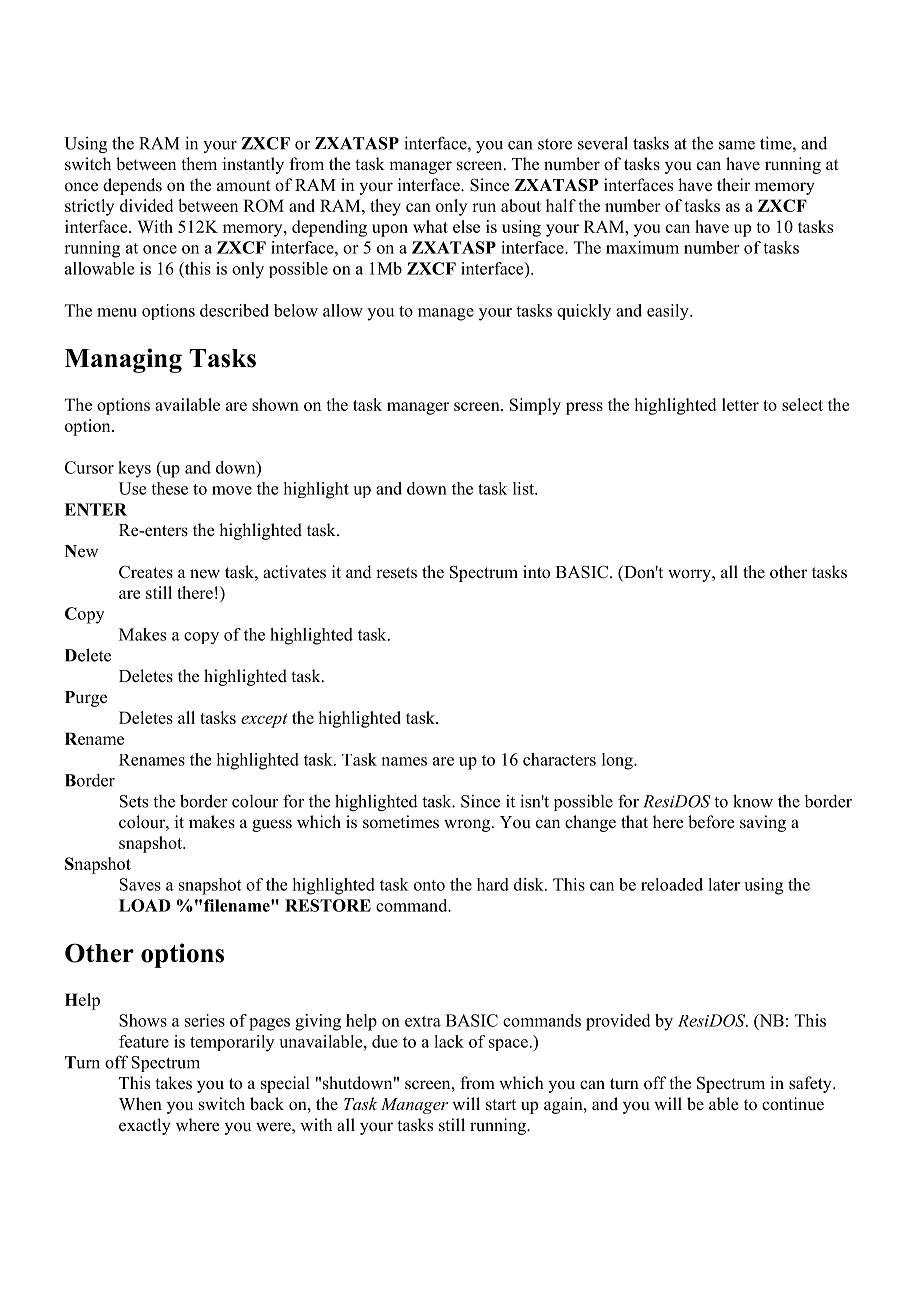 Image resolution: width=924 pixels, height=1308 pixels. What do you see at coordinates (501, 1105) in the screenshot?
I see `start` at bounding box center [501, 1105].
